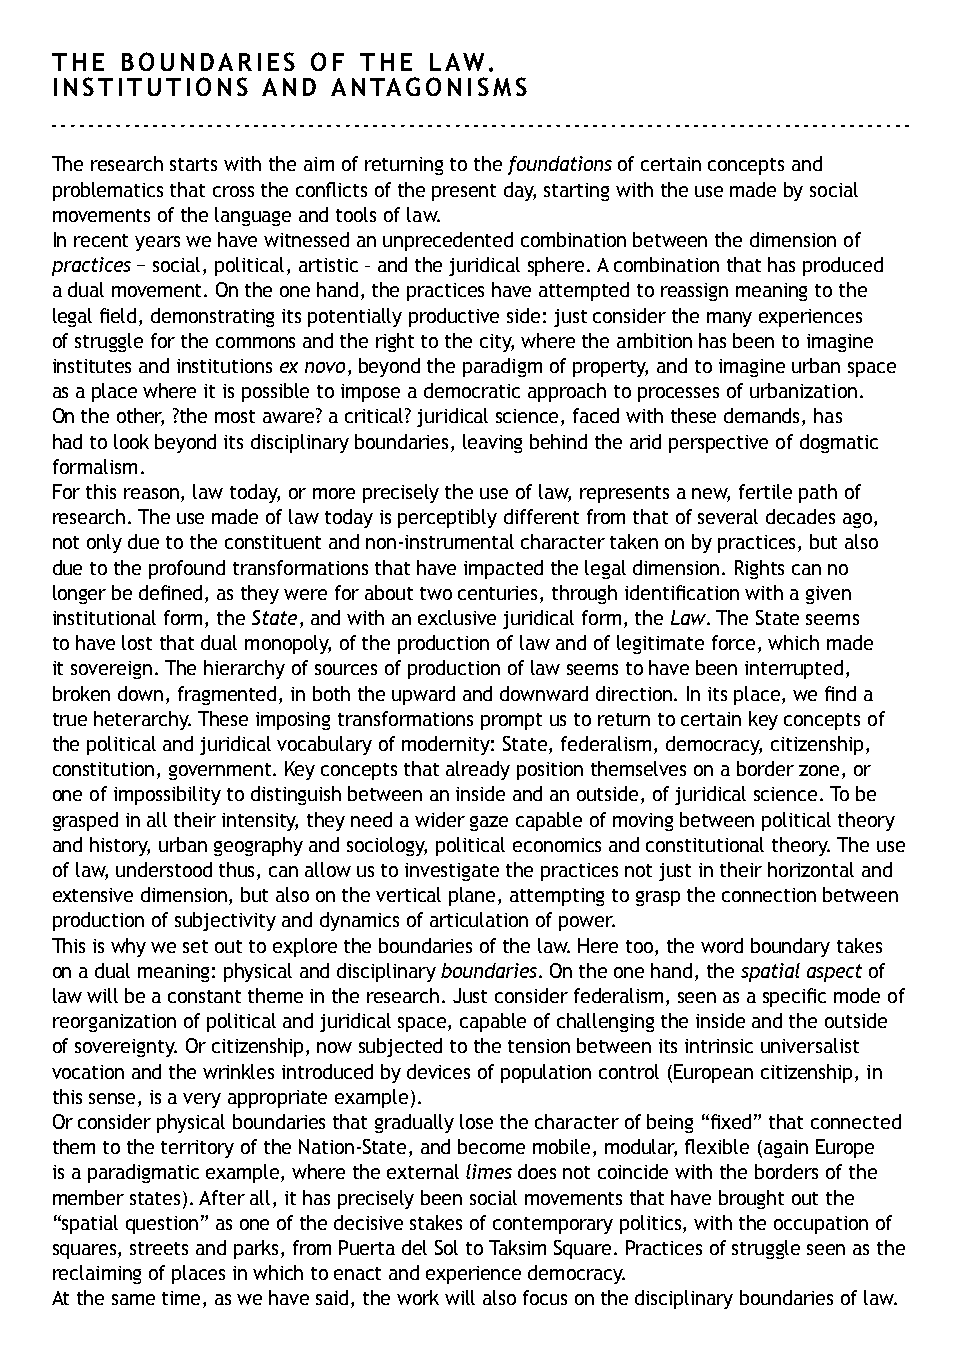  I want to click on connection, so click(769, 895).
